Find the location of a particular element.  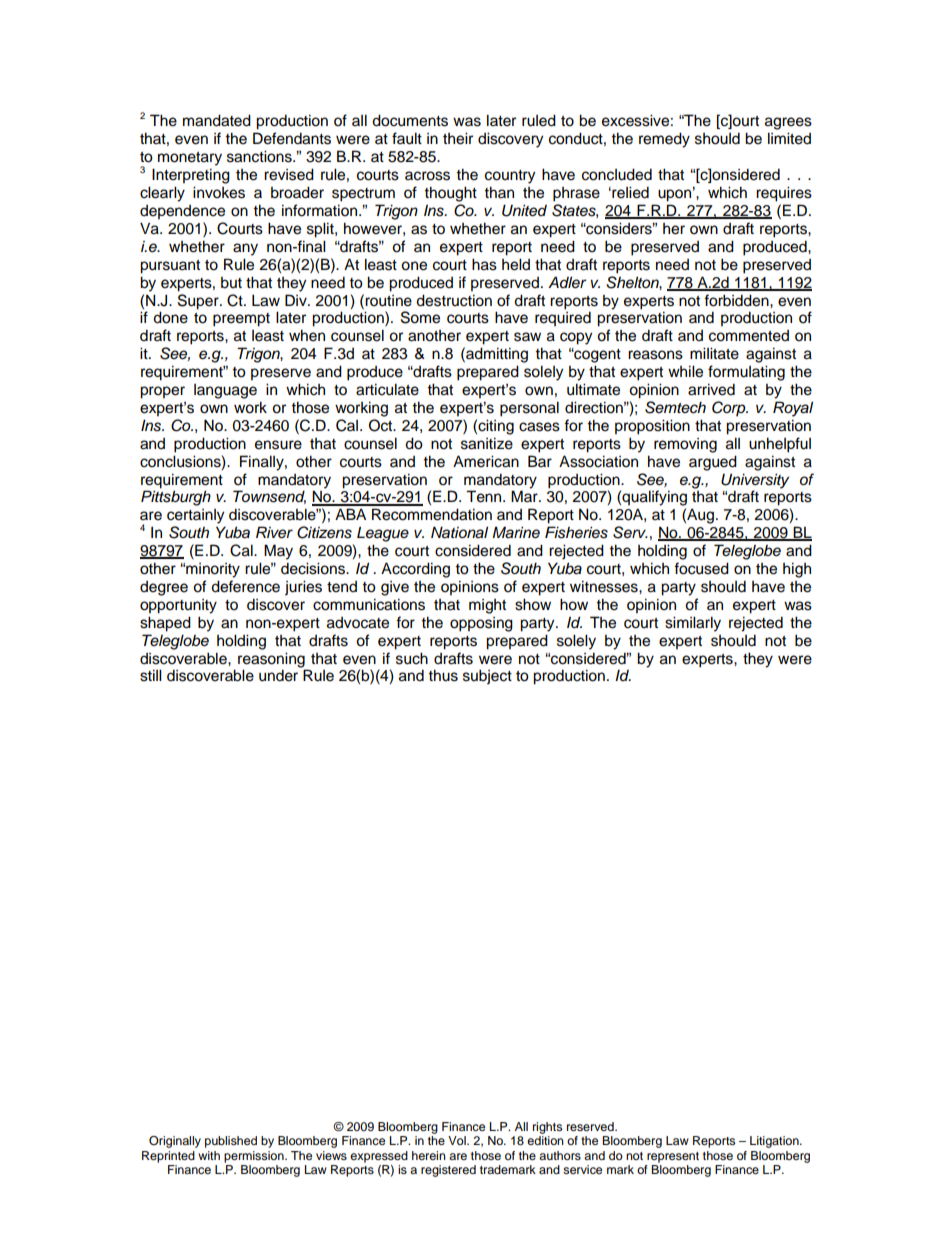

Vol is located at coordinates (458, 1140).
